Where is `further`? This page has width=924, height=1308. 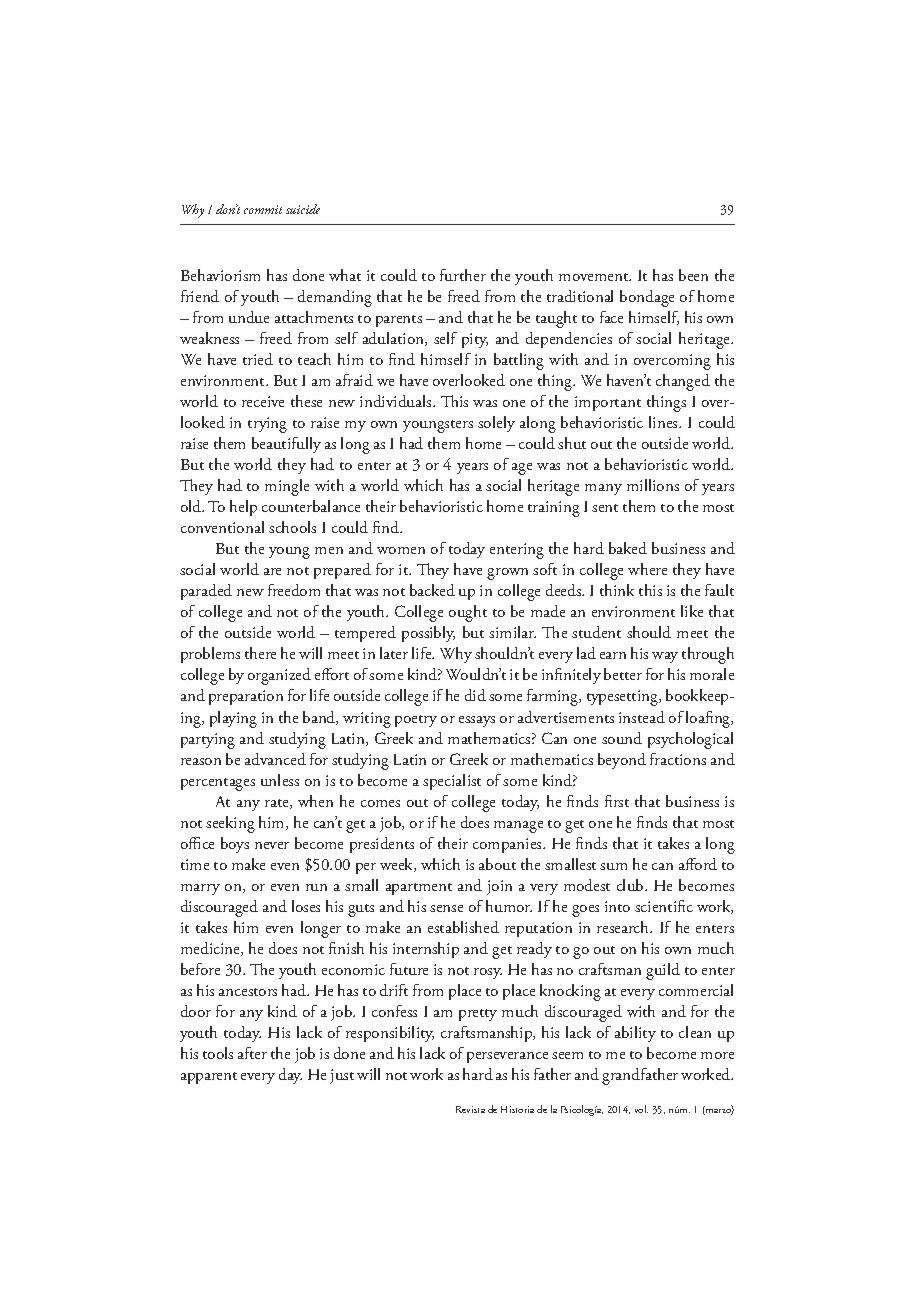
further is located at coordinates (463, 275).
